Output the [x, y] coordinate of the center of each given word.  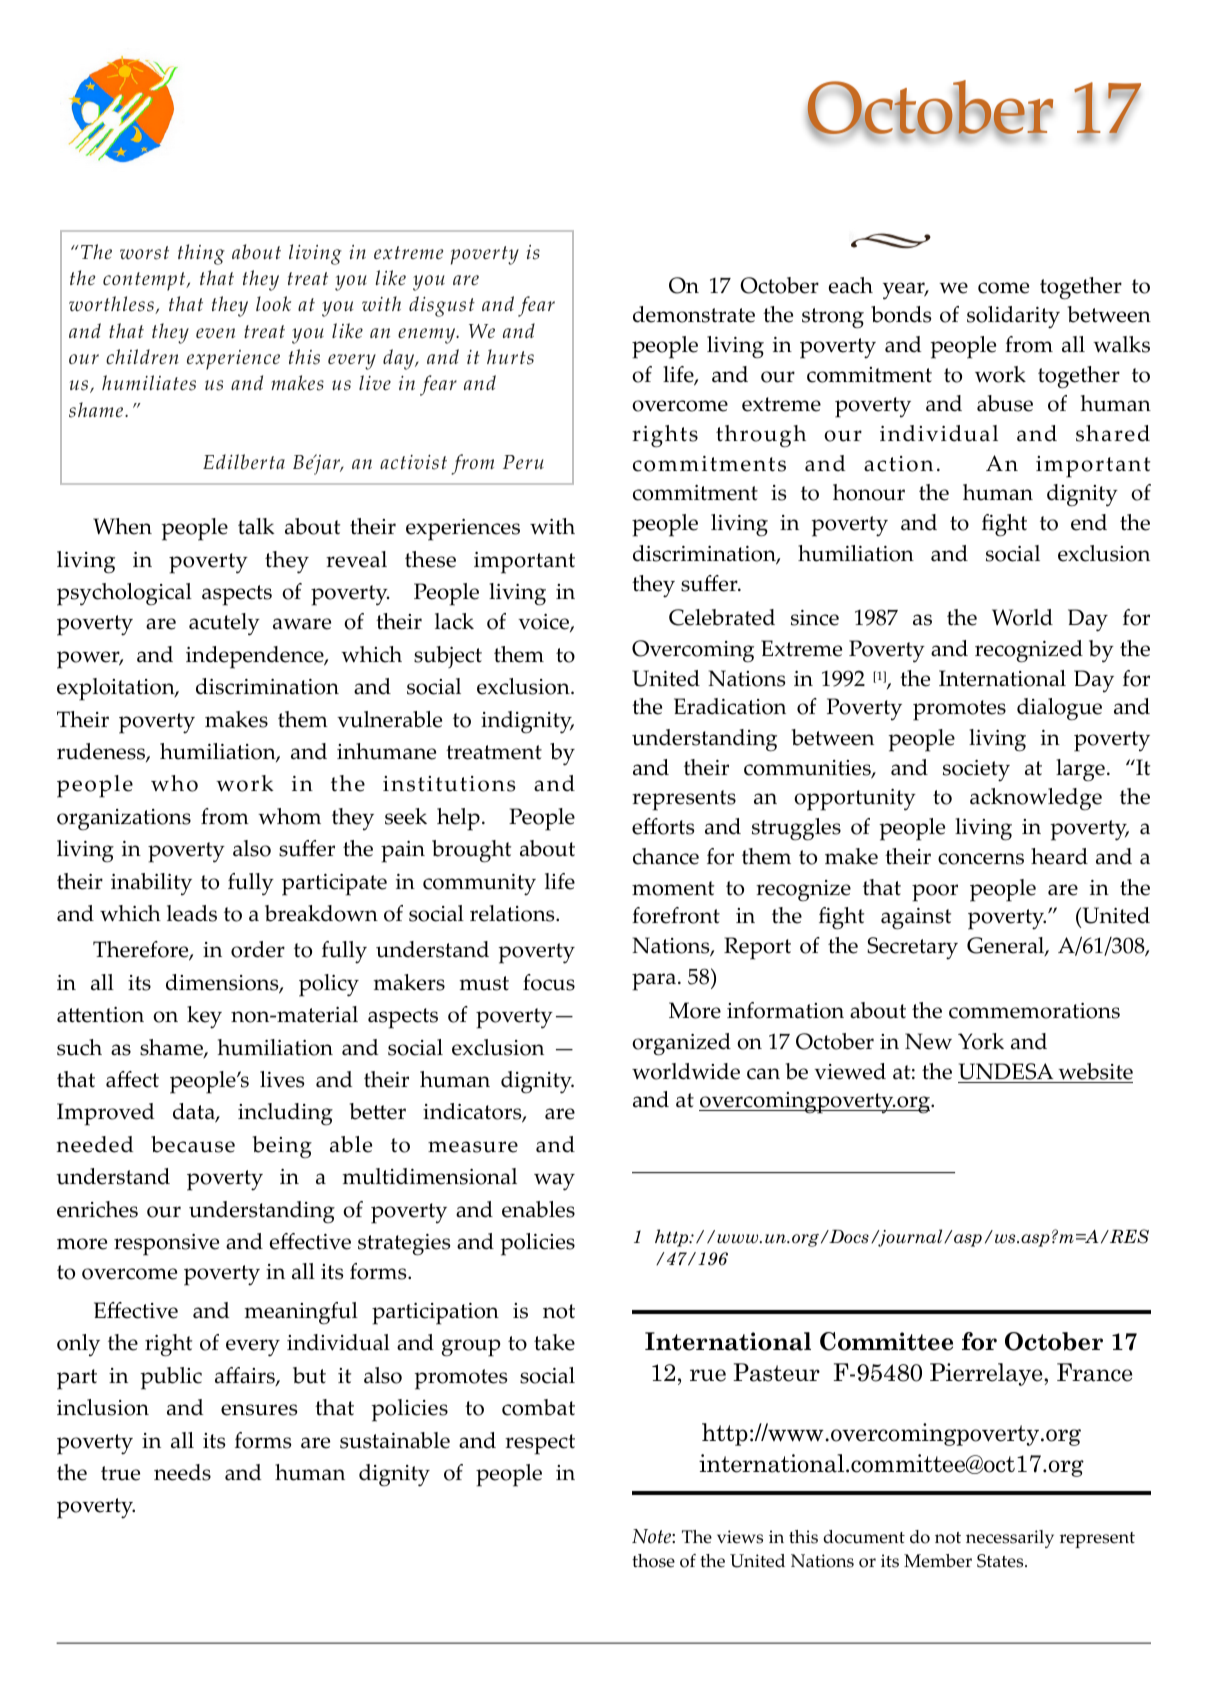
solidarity [1013, 317]
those [653, 1561]
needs [182, 1472]
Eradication [730, 706]
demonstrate [694, 314]
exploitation [117, 689]
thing [201, 254]
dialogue [1059, 709]
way [554, 1182]
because [193, 1144]
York [981, 1041]
